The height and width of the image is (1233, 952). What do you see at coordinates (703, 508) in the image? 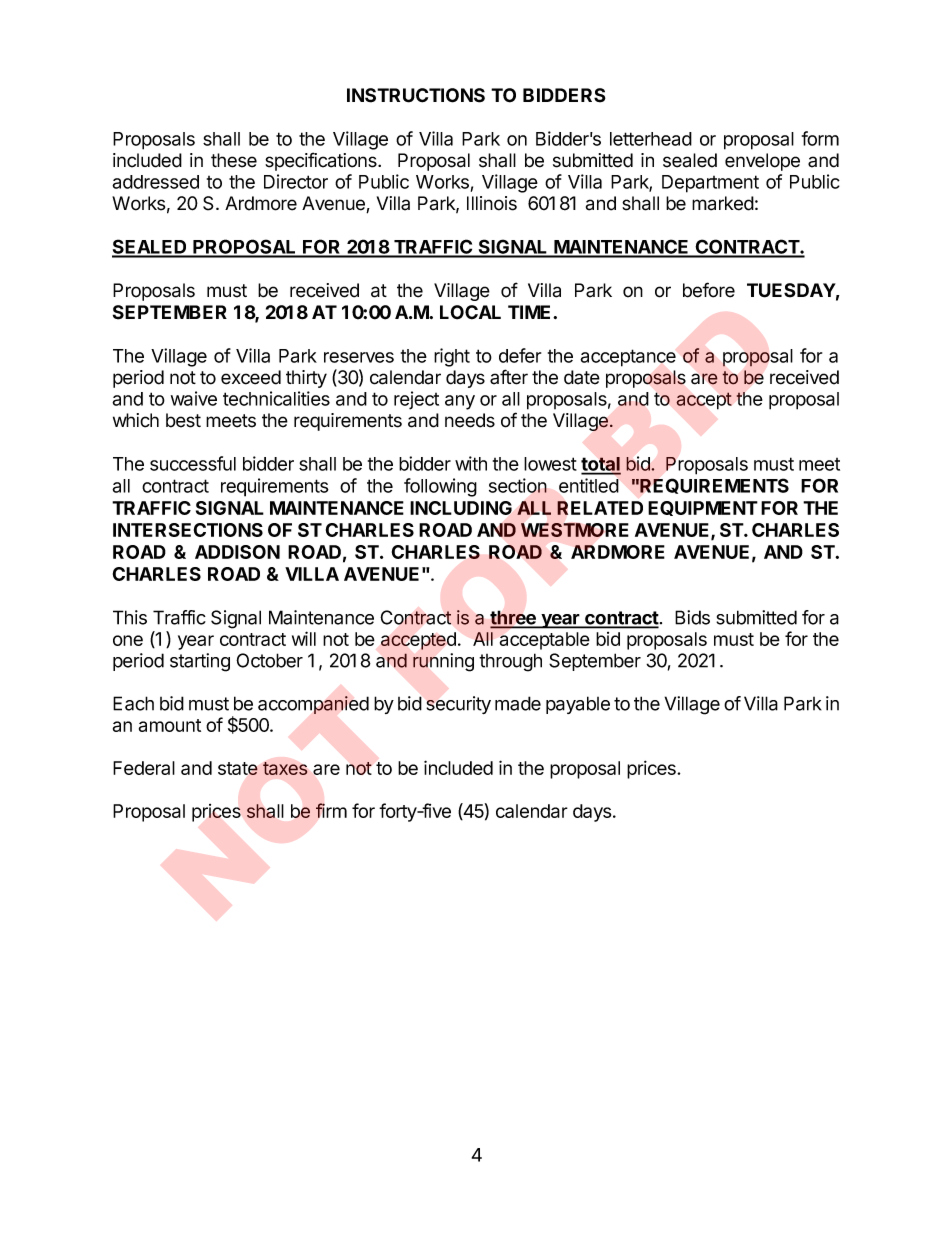
I see `EQUIPMENT` at bounding box center [703, 508].
